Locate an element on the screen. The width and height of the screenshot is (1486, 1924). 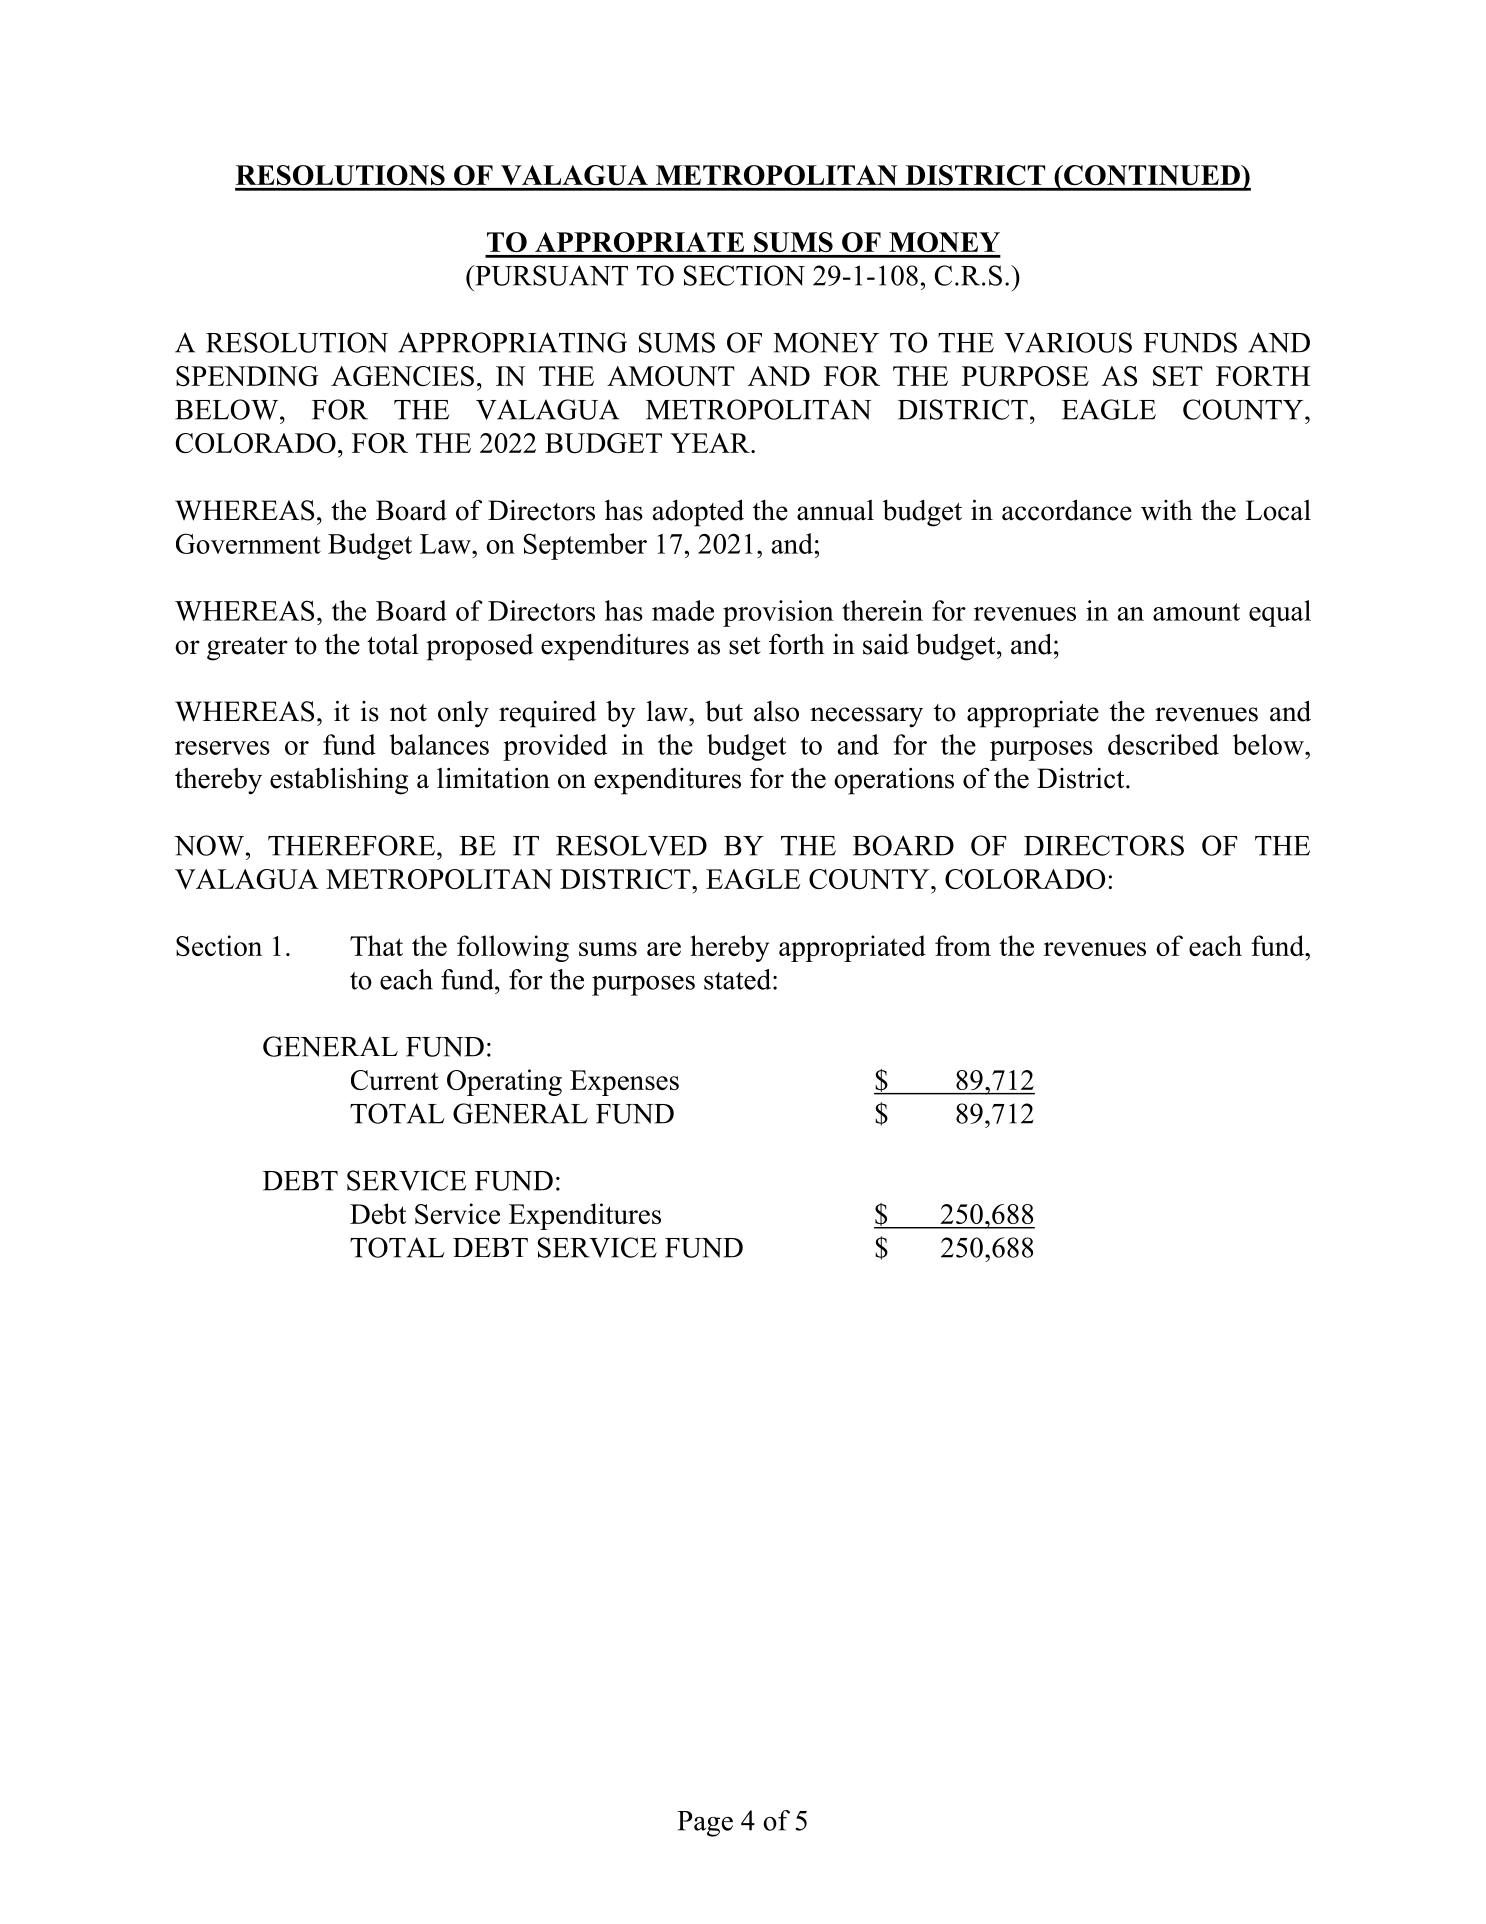
AGENCIES is located at coordinates (402, 376).
